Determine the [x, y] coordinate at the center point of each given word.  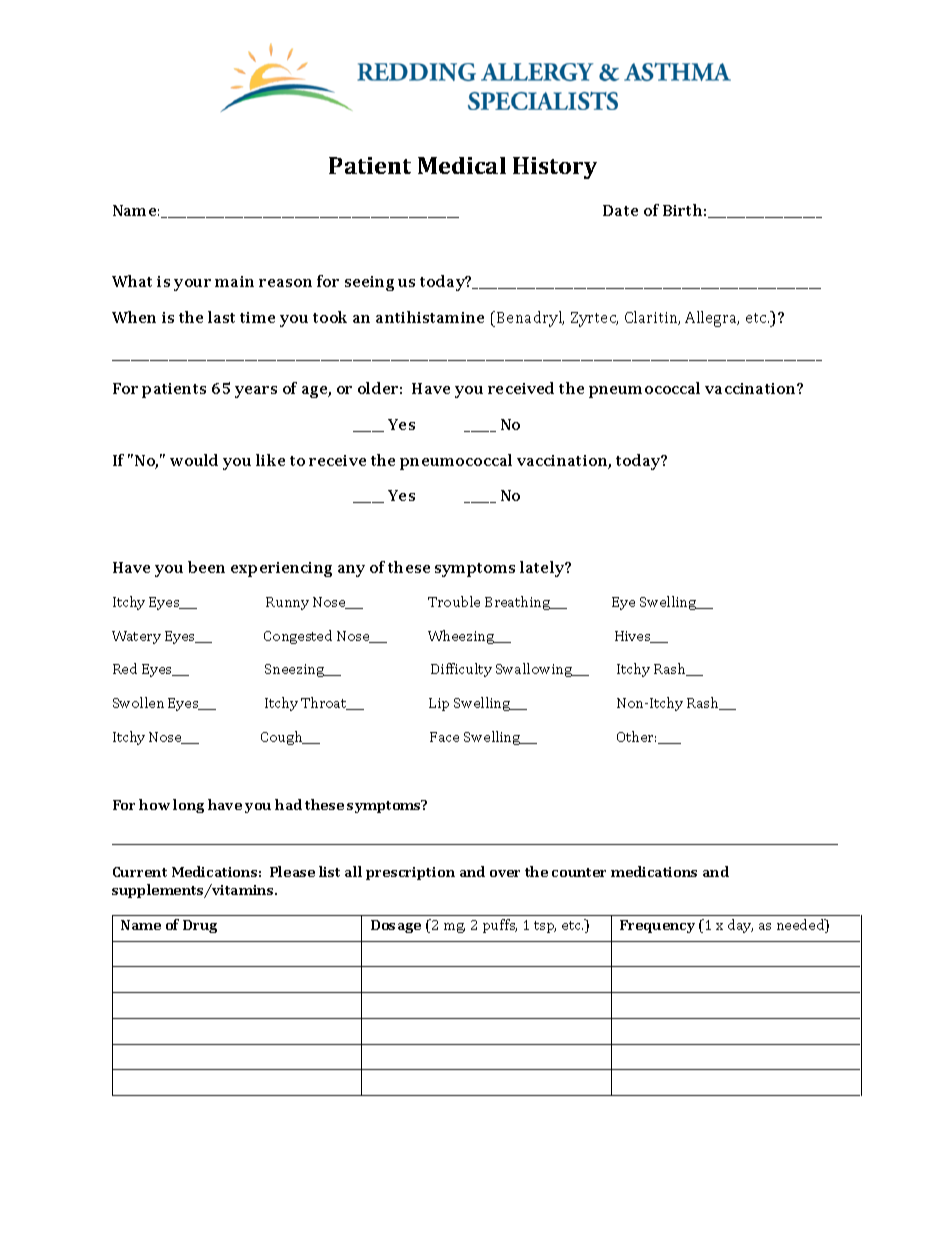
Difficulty [461, 670]
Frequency [657, 926]
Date [620, 210]
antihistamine [430, 317]
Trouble [454, 601]
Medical [462, 165]
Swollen [138, 702]
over [505, 873]
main [234, 281]
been [206, 567]
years [256, 392]
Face [444, 737]
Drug [200, 926]
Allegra [712, 319]
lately [543, 569]
